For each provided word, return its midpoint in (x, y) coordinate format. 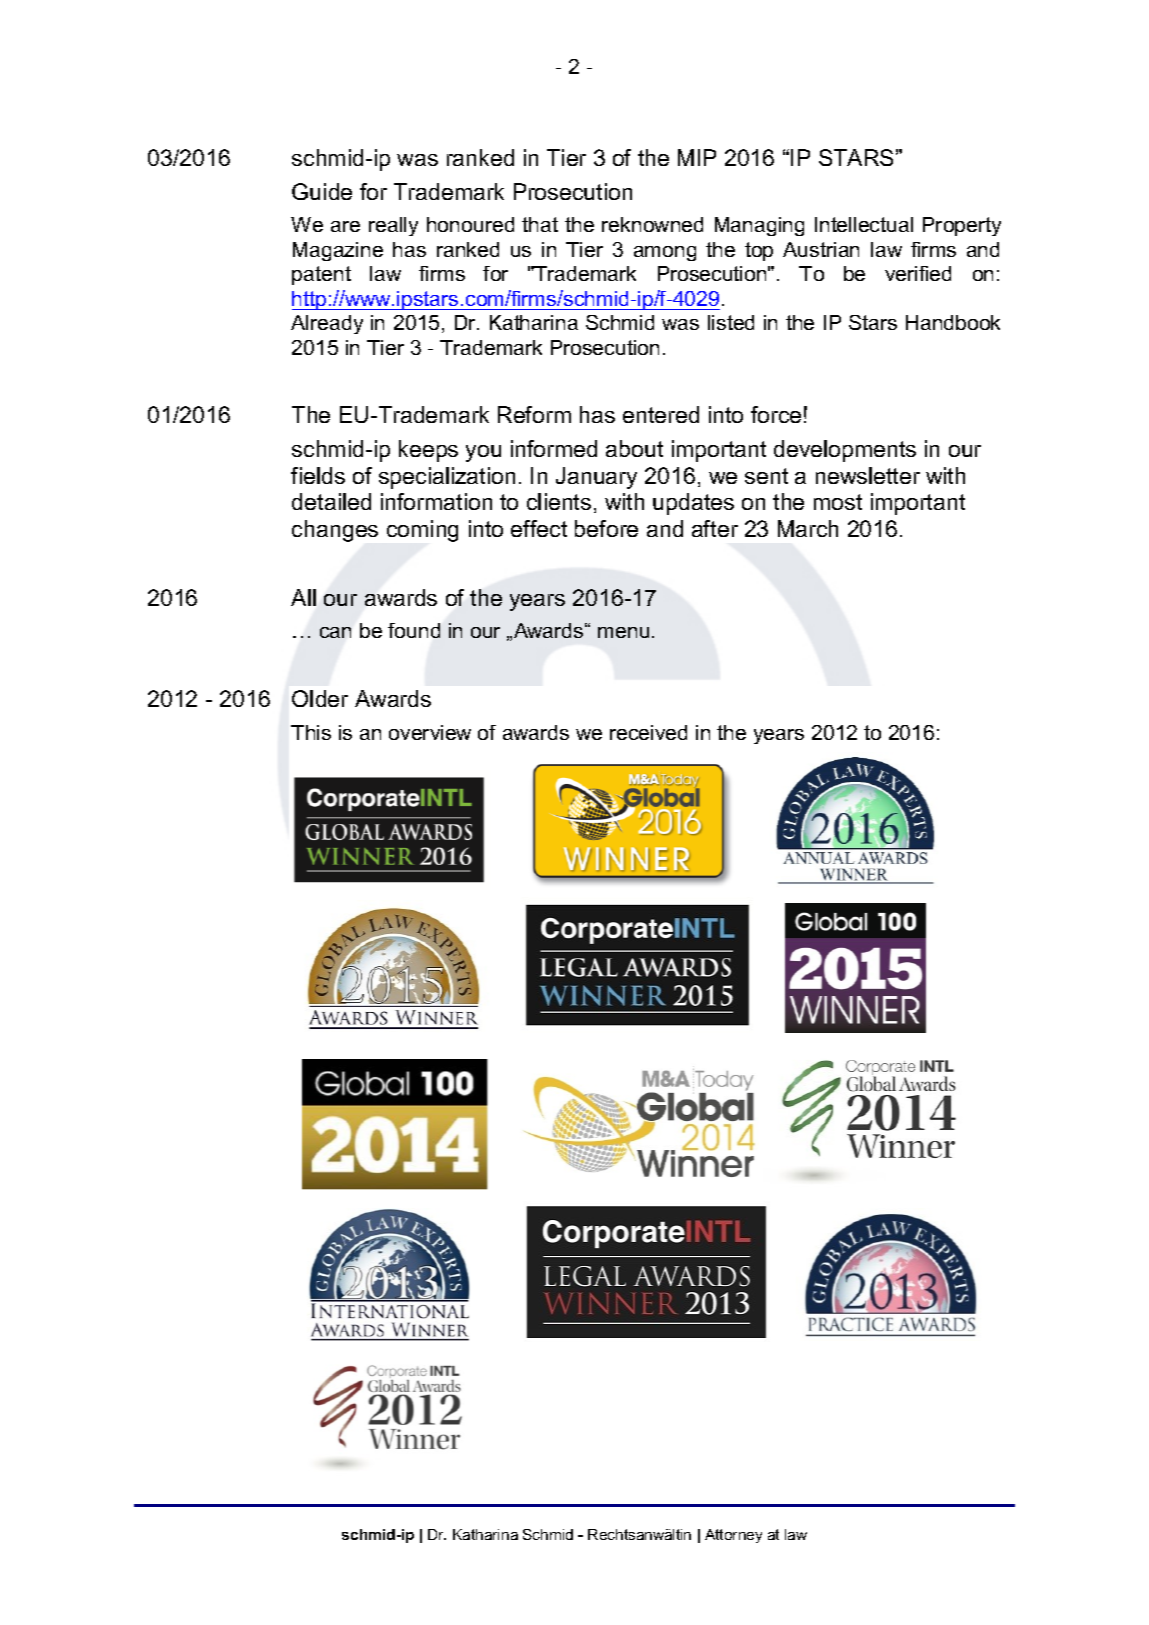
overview (430, 732)
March (808, 528)
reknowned (652, 224)
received (648, 732)
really (393, 226)
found (414, 630)
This (311, 732)
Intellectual (864, 224)
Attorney (733, 1536)
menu (623, 632)
